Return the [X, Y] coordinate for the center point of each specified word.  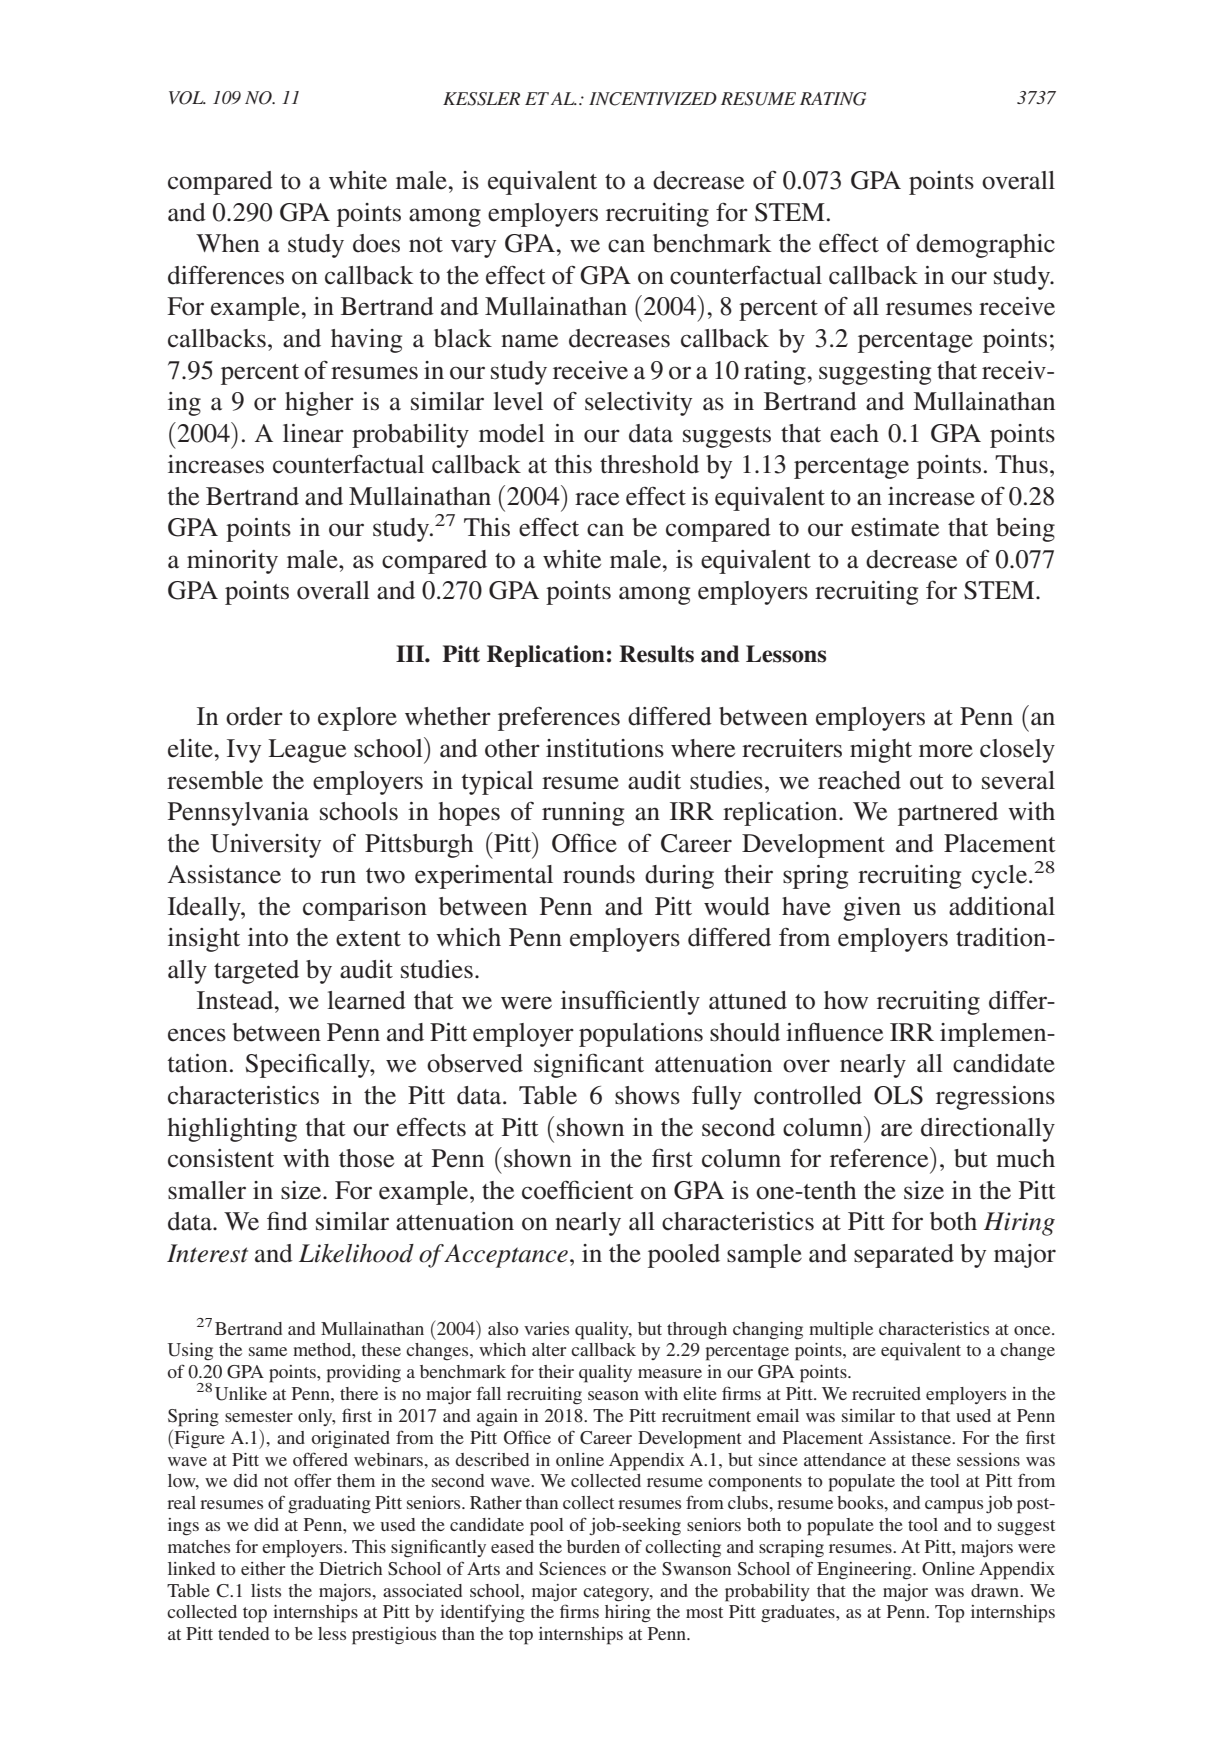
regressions [995, 1098]
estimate [895, 527]
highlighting [232, 1130]
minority [232, 562]
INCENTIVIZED [653, 99]
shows [647, 1095]
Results [656, 654]
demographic [985, 246]
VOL [187, 98]
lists [266, 1590]
